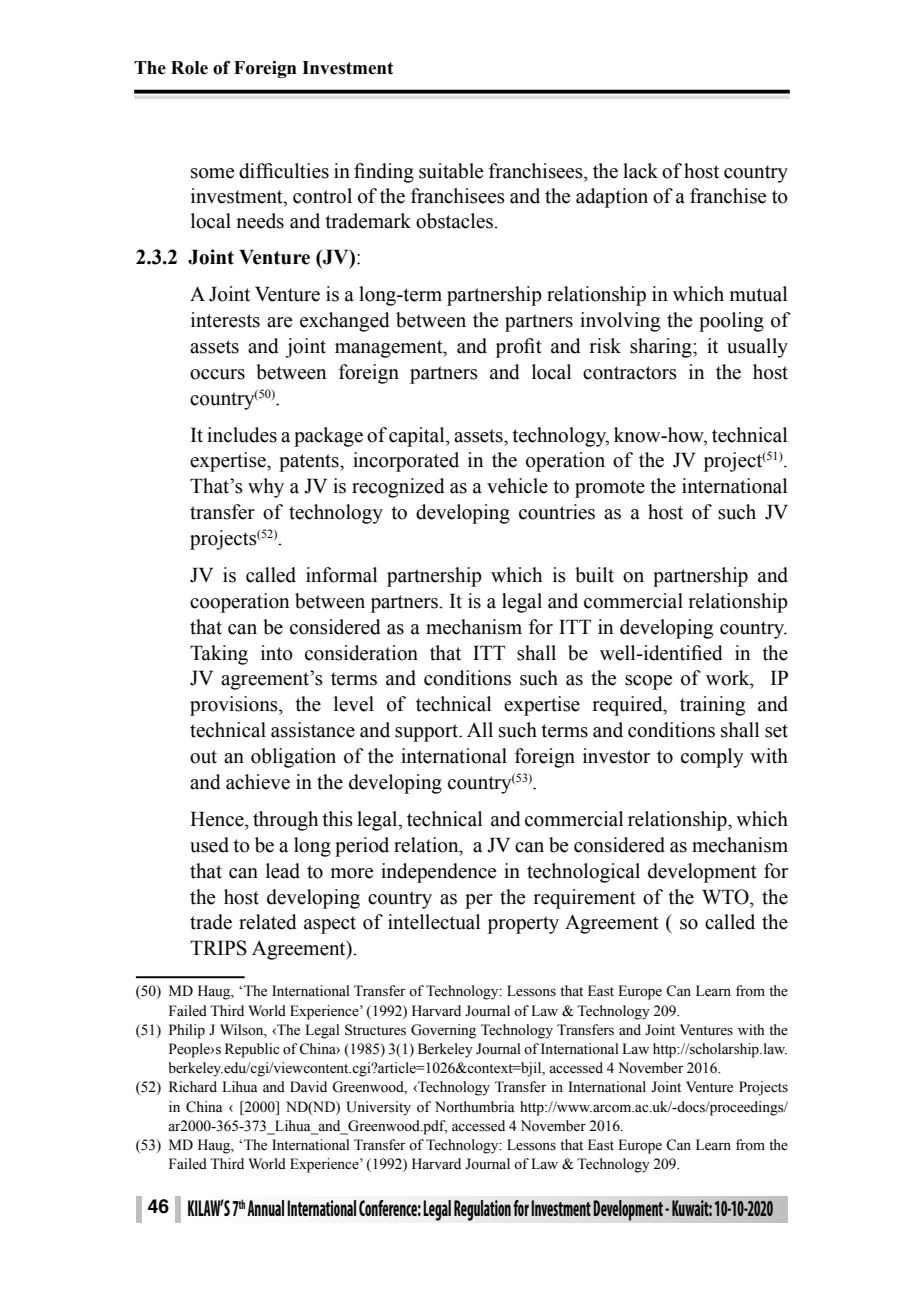 Image resolution: width=924 pixels, height=1305 pixels. I want to click on through, so click(285, 821).
